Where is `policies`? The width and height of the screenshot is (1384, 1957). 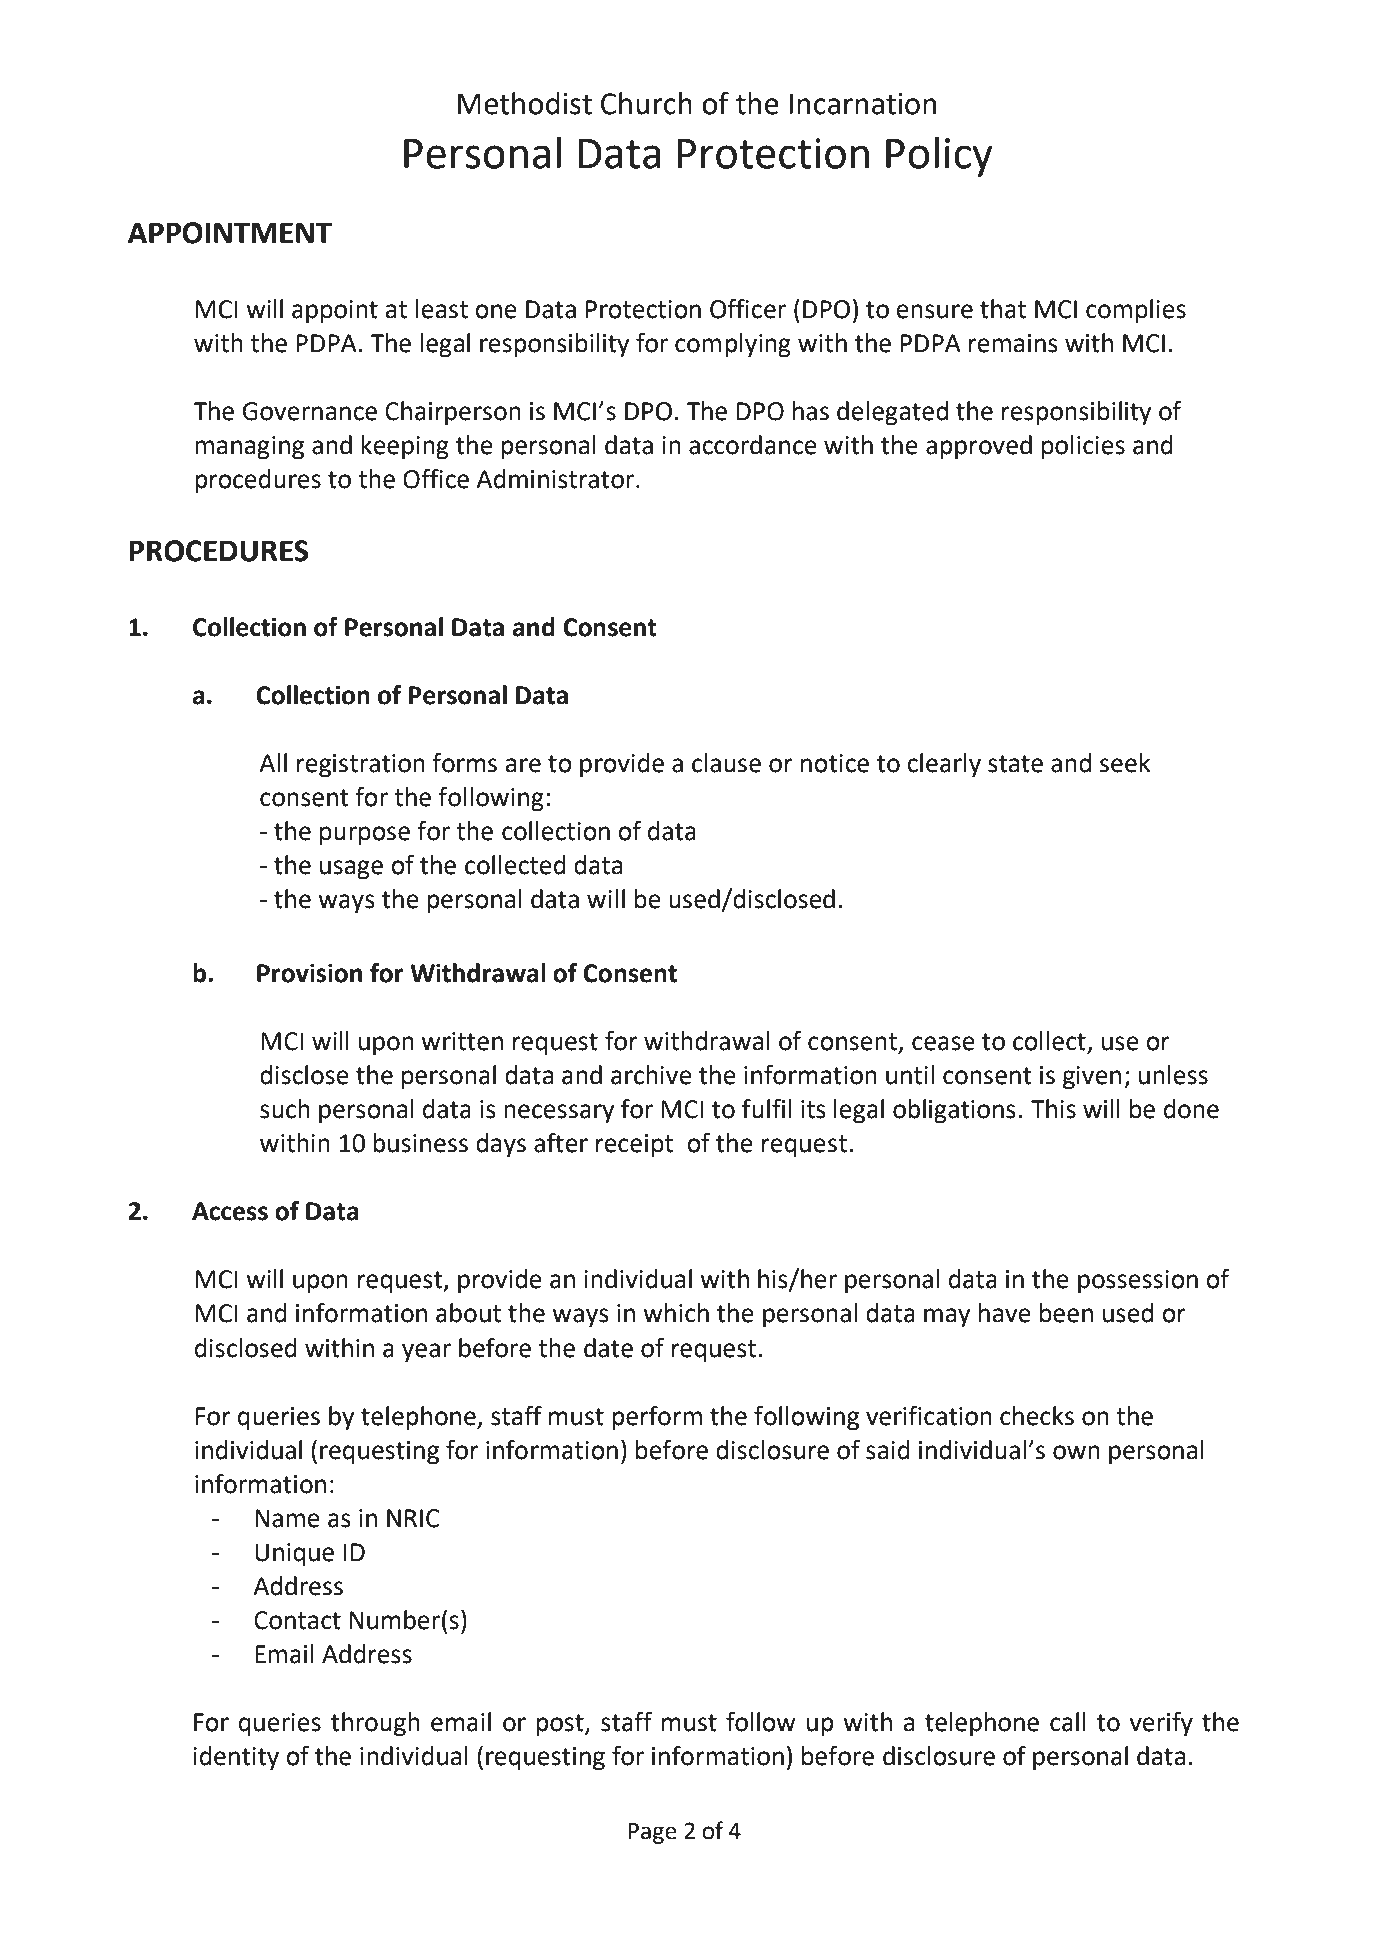 policies is located at coordinates (1083, 447).
